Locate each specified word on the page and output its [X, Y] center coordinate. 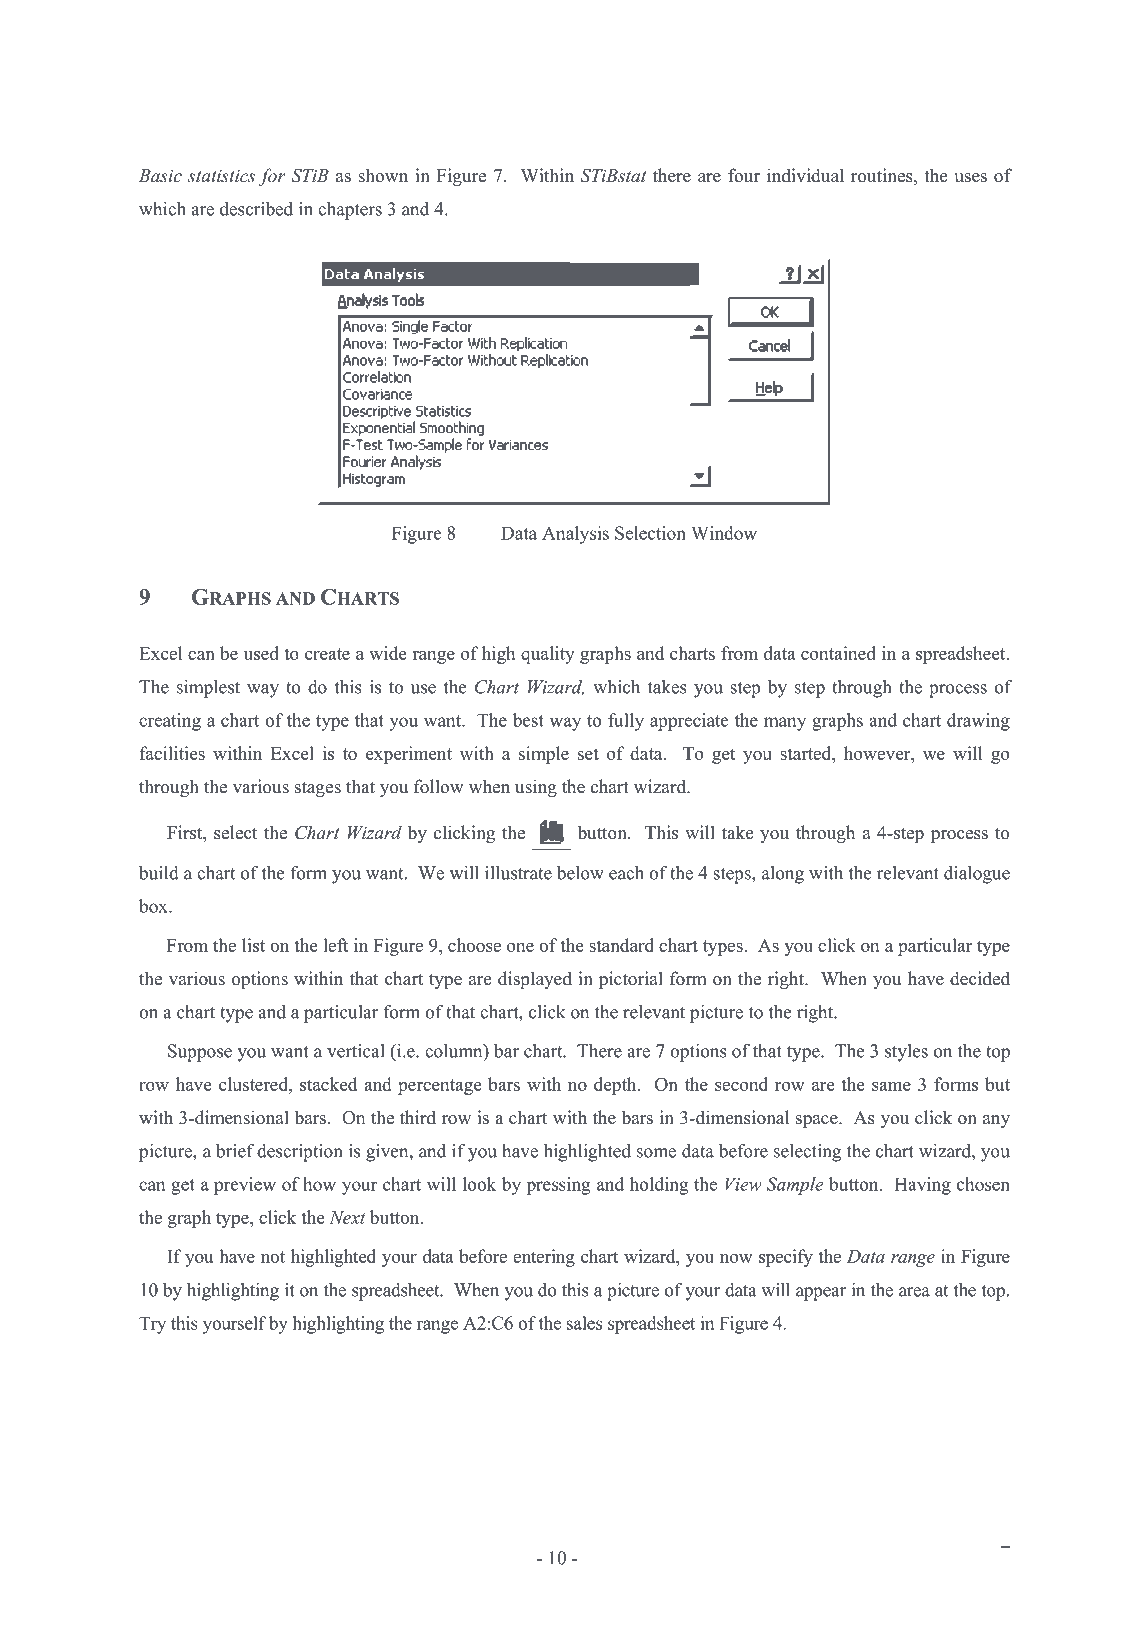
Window [724, 533]
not [273, 1257]
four [744, 175]
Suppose [200, 1053]
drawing [978, 722]
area [914, 1292]
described [256, 209]
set [588, 754]
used [261, 653]
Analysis [575, 535]
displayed [535, 980]
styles [906, 1053]
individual [805, 175]
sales [584, 1323]
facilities [172, 753]
